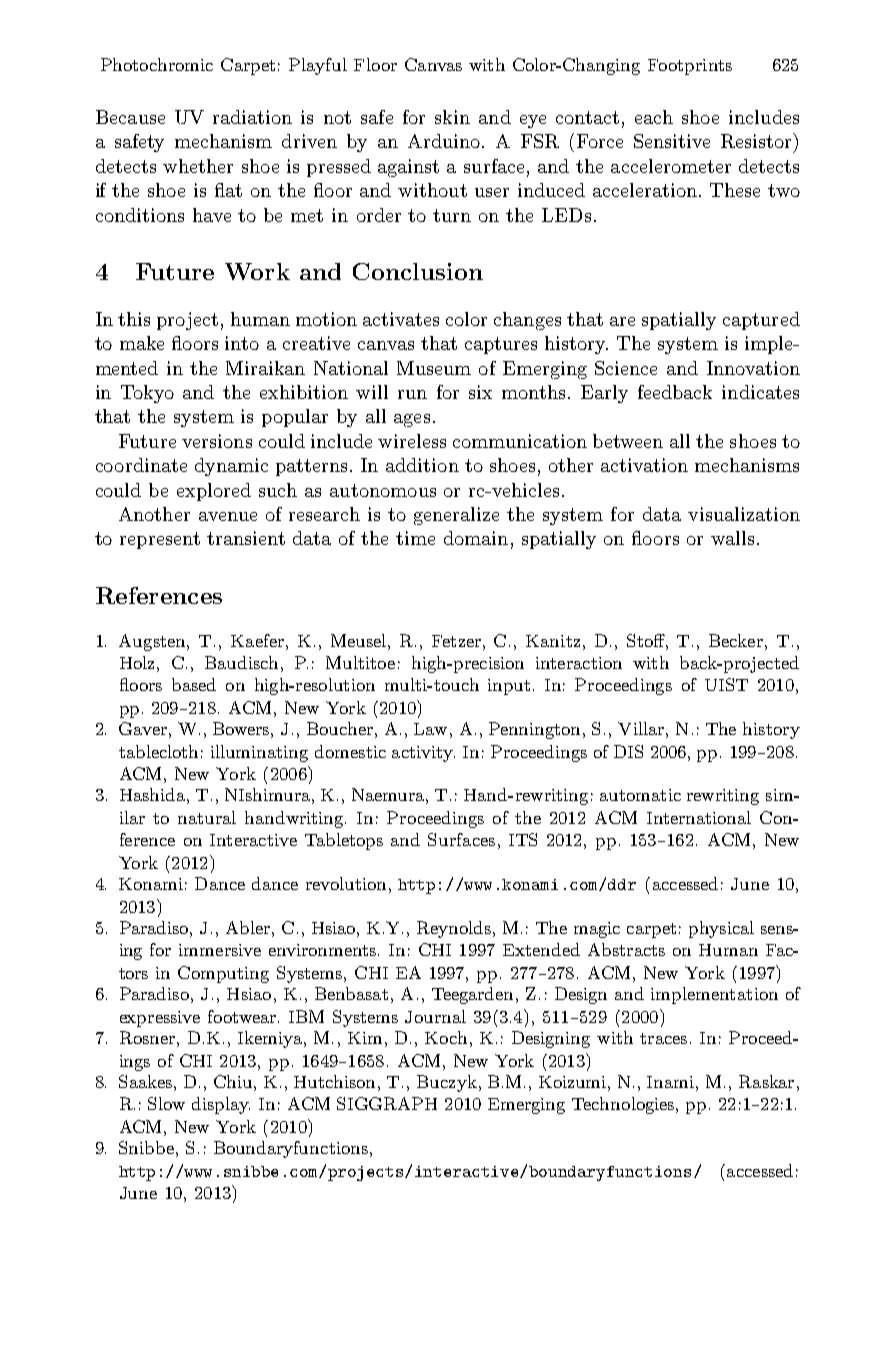  I want to click on Footprints, so click(690, 67).
